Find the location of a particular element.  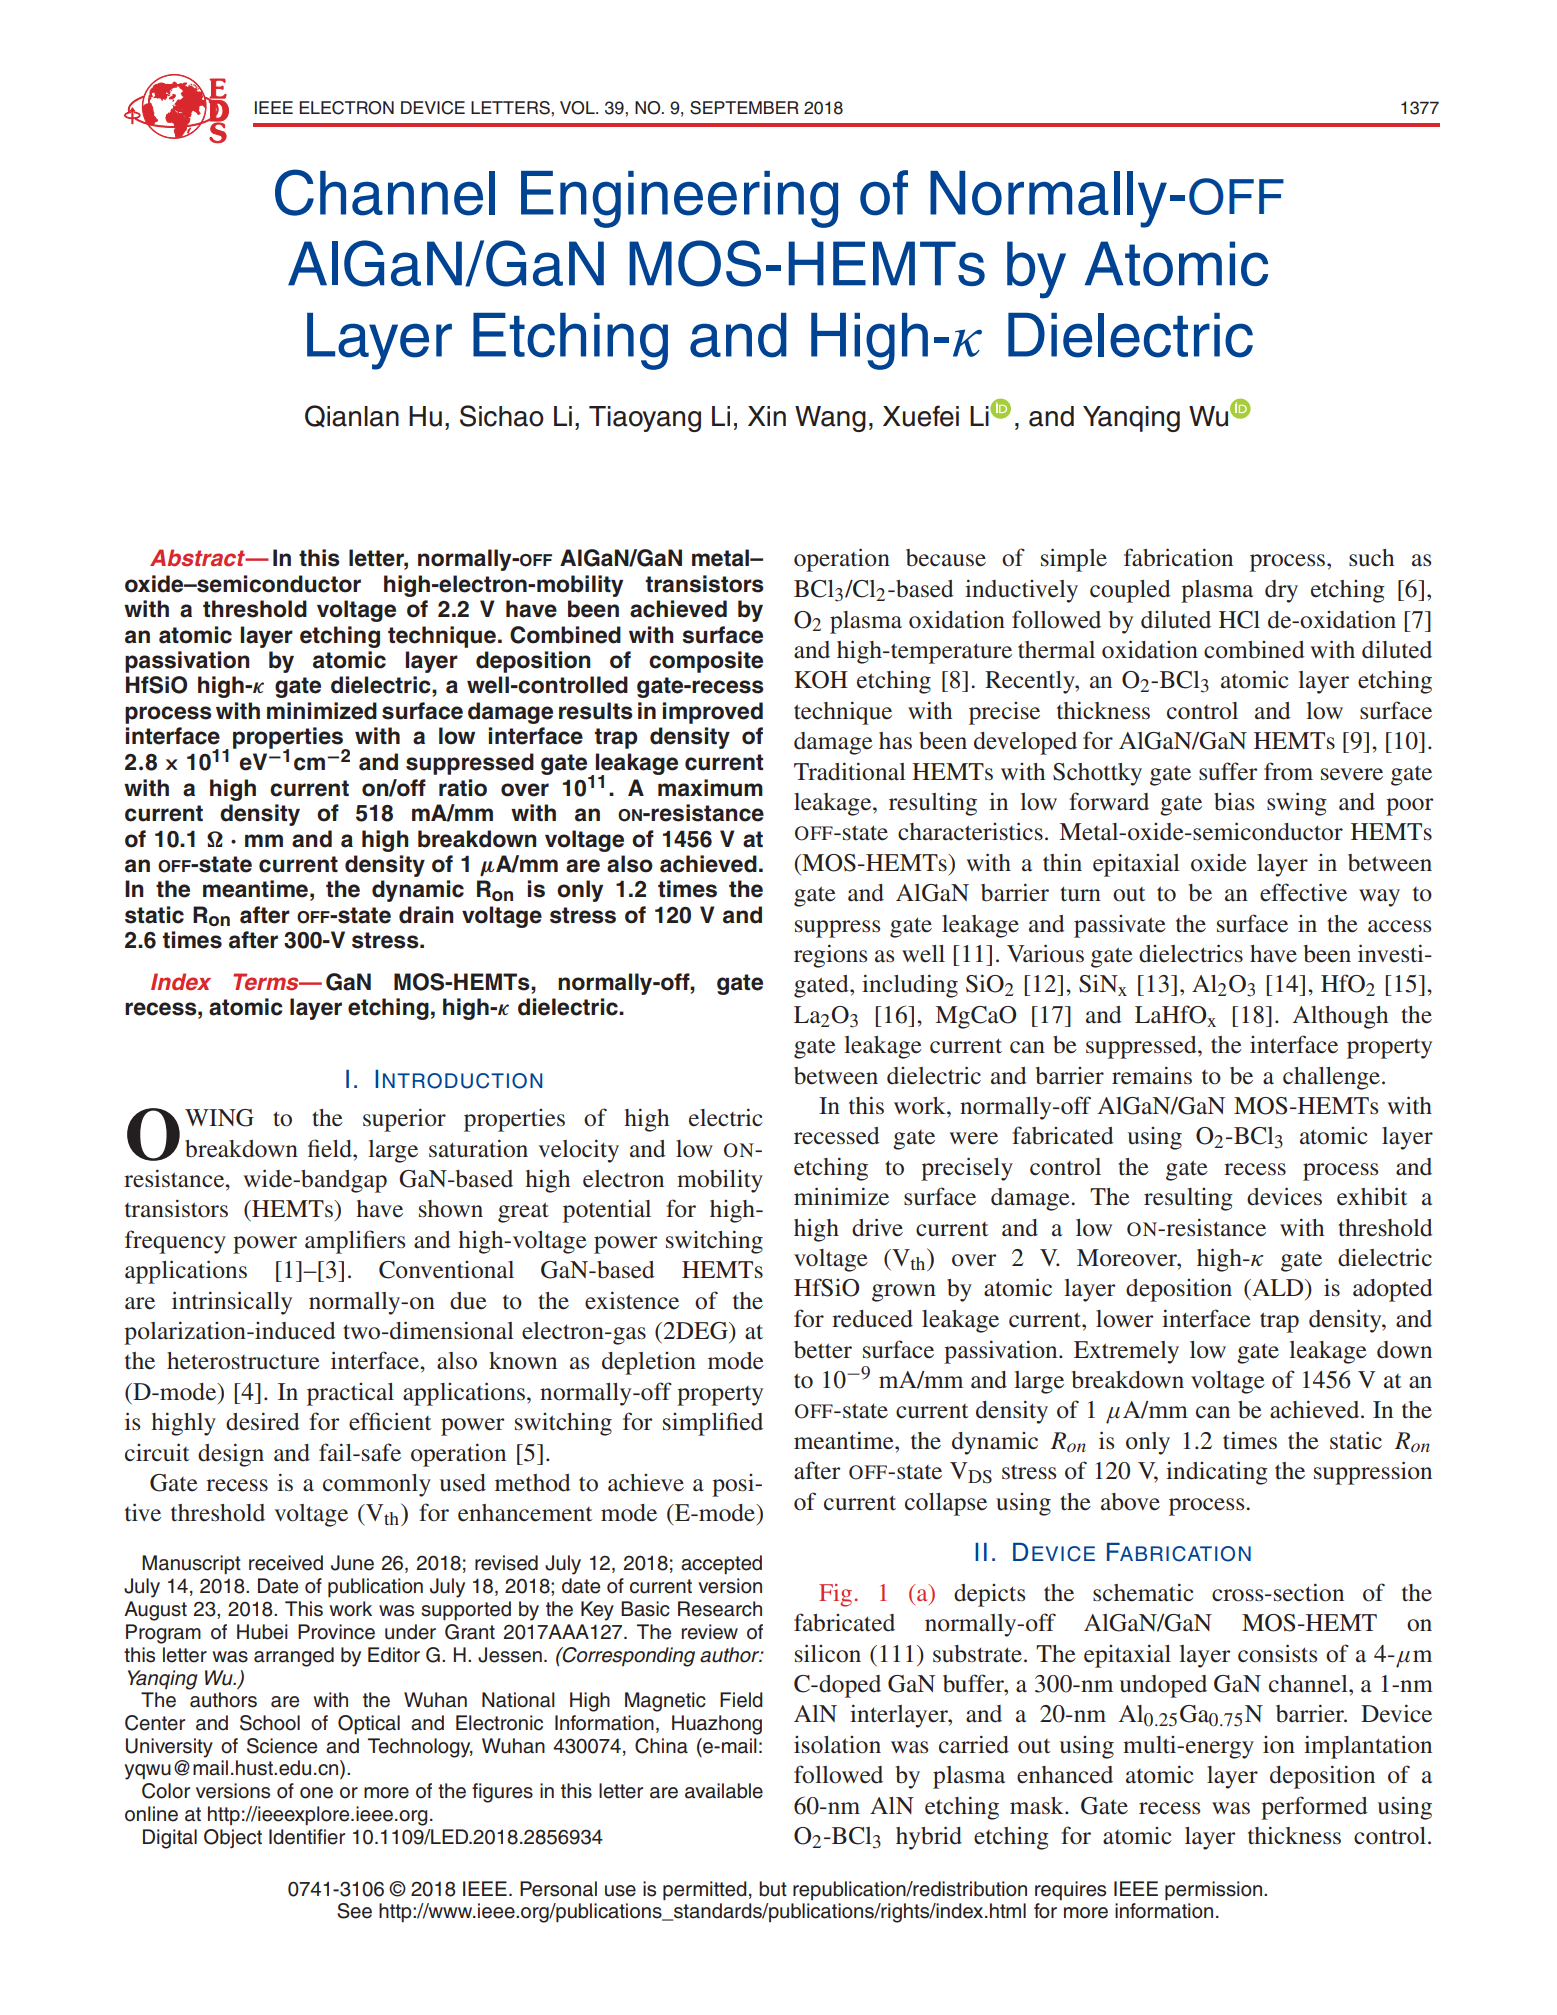

better is located at coordinates (823, 1350).
